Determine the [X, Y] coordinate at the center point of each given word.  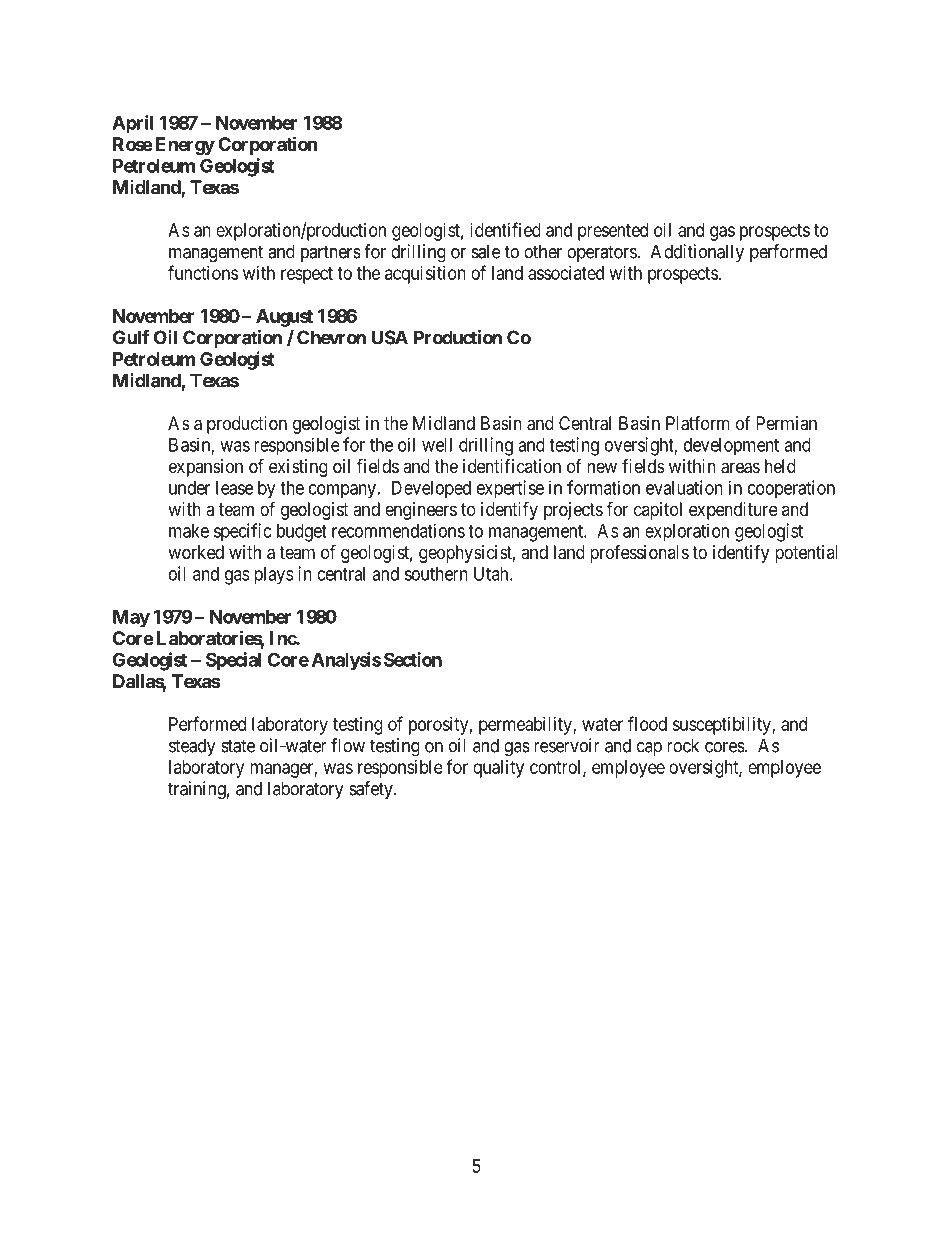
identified [505, 229]
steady [192, 747]
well [437, 445]
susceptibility [722, 726]
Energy [185, 146]
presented [613, 232]
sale [486, 251]
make [189, 531]
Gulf [131, 337]
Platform [698, 423]
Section [411, 659]
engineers [421, 511]
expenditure [733, 511]
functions [203, 272]
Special [233, 661]
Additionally [697, 253]
